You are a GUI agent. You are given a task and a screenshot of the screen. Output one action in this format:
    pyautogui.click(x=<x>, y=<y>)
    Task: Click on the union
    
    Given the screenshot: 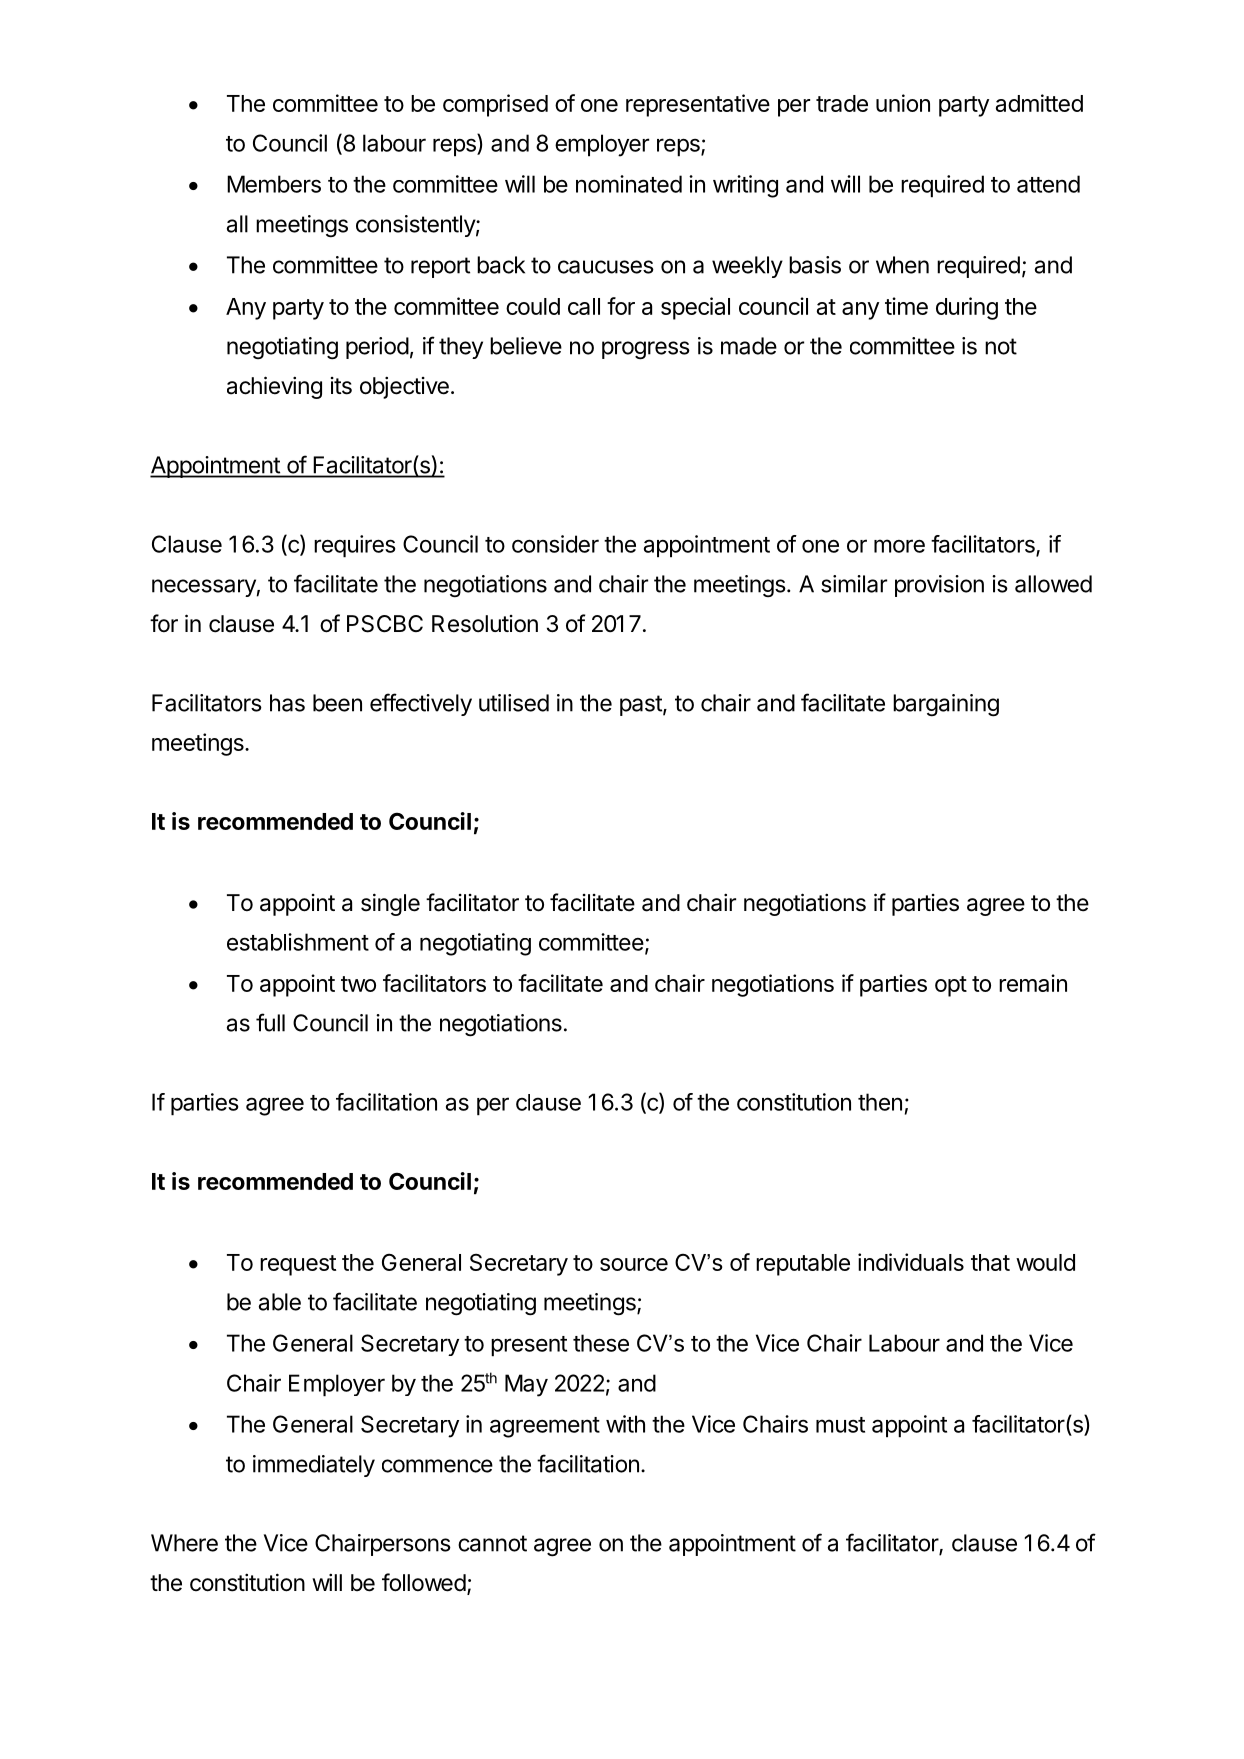 What is the action you would take?
    pyautogui.click(x=903, y=103)
